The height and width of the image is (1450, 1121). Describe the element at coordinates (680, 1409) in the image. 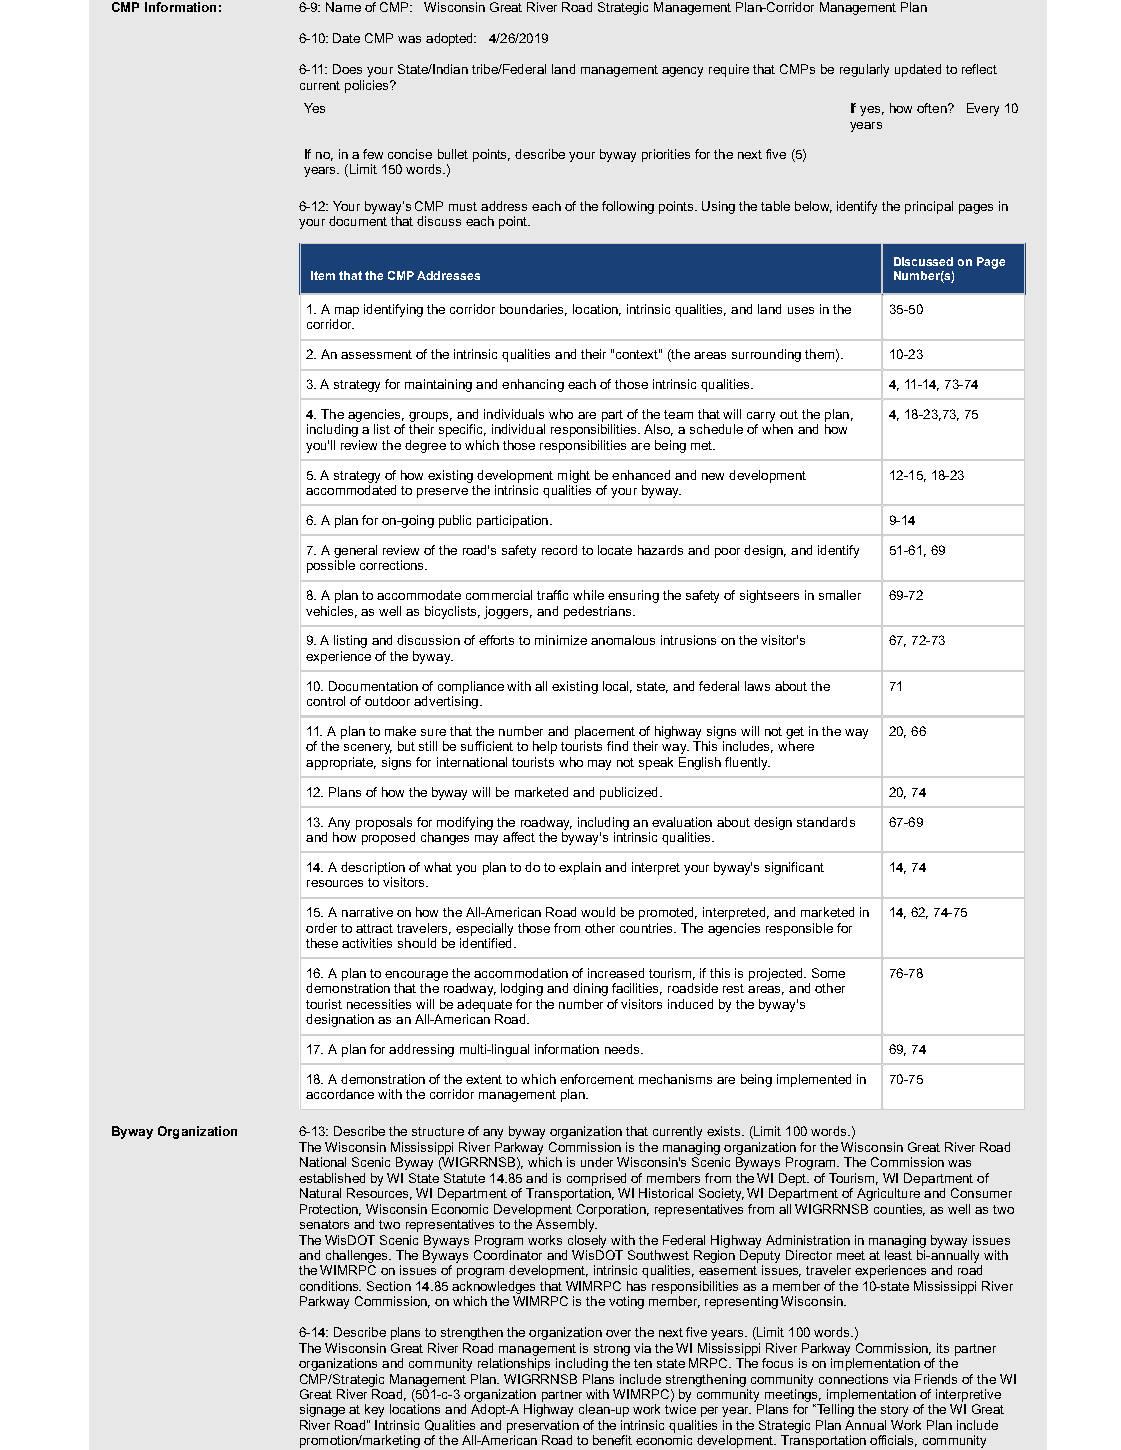

I see `twice` at that location.
